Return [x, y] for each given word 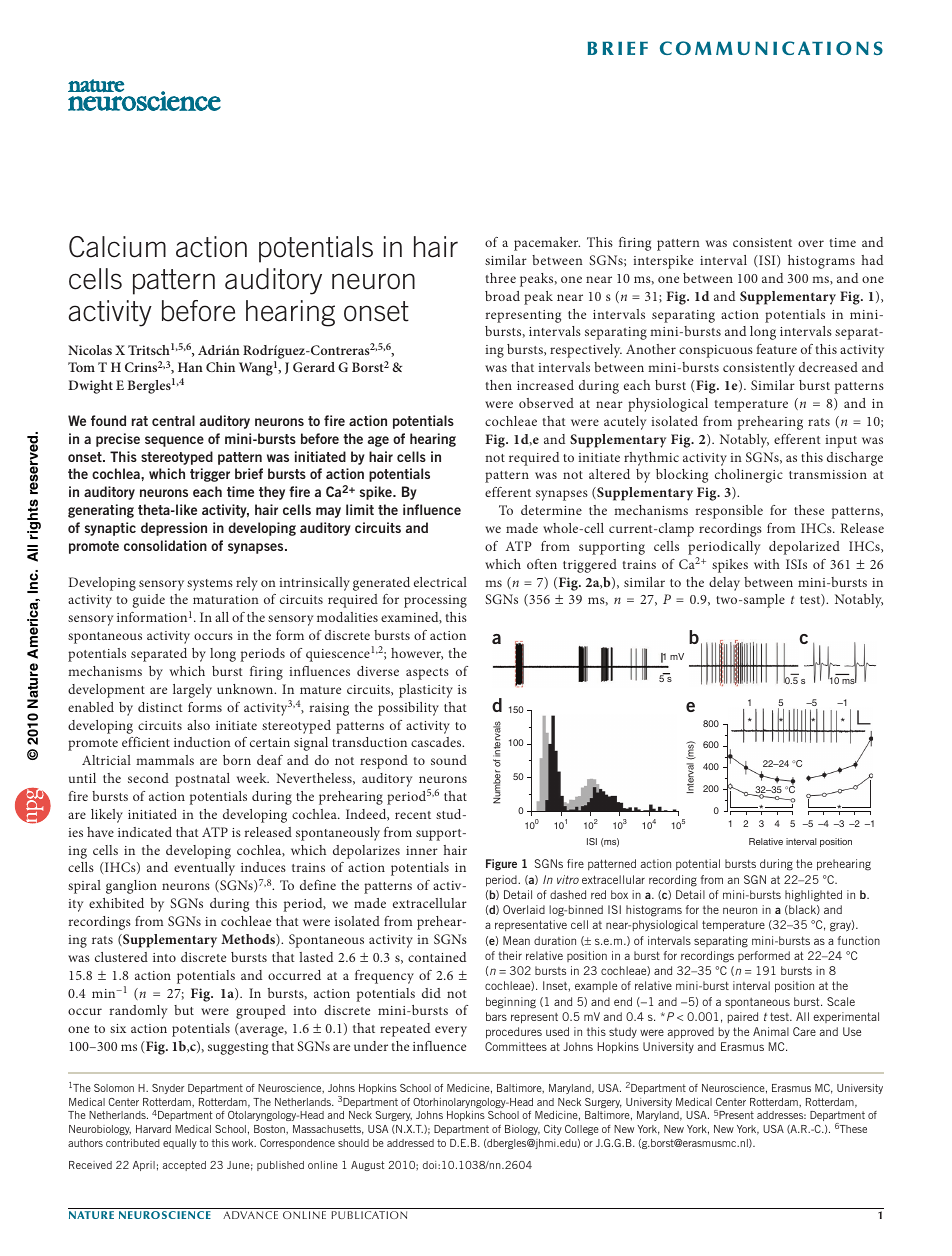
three [501, 278]
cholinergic [749, 476]
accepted [184, 1166]
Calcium [117, 247]
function [859, 940]
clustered [121, 957]
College [582, 1130]
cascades [437, 742]
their [510, 955]
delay [724, 584]
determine [551, 510]
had [872, 260]
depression [174, 529]
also [198, 725]
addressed [410, 1143]
